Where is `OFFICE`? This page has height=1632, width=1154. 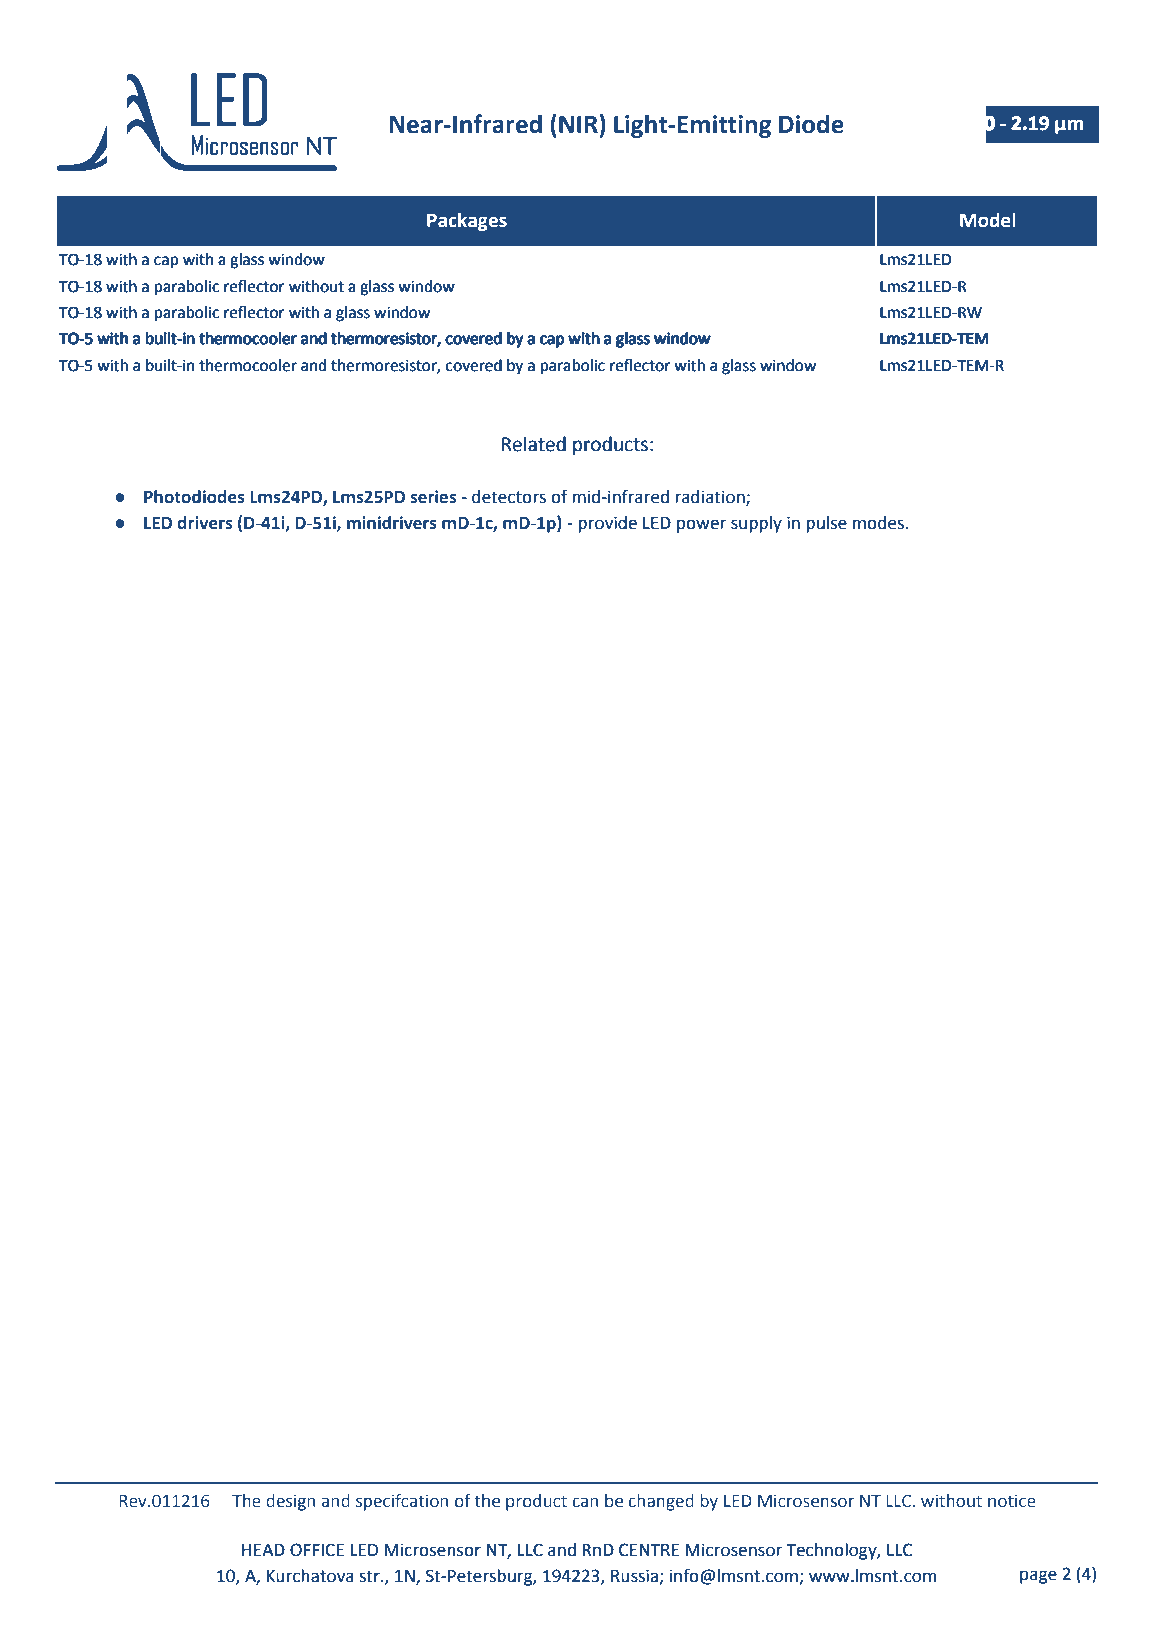 OFFICE is located at coordinates (317, 1550).
